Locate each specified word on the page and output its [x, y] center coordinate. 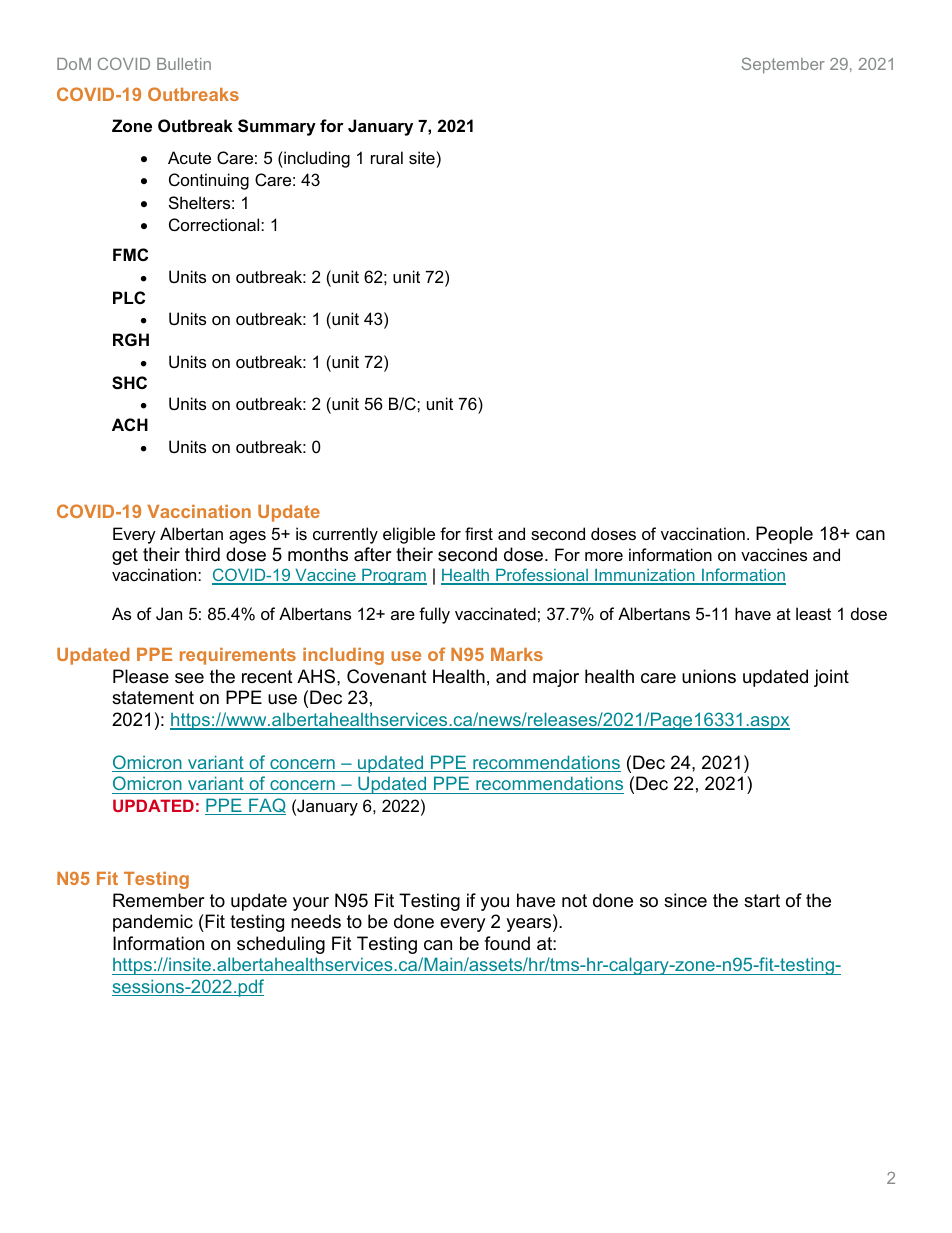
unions [709, 676]
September [783, 65]
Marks [517, 654]
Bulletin [184, 64]
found [507, 943]
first [479, 533]
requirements [238, 656]
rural [387, 157]
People [784, 535]
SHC [129, 383]
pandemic [153, 923]
